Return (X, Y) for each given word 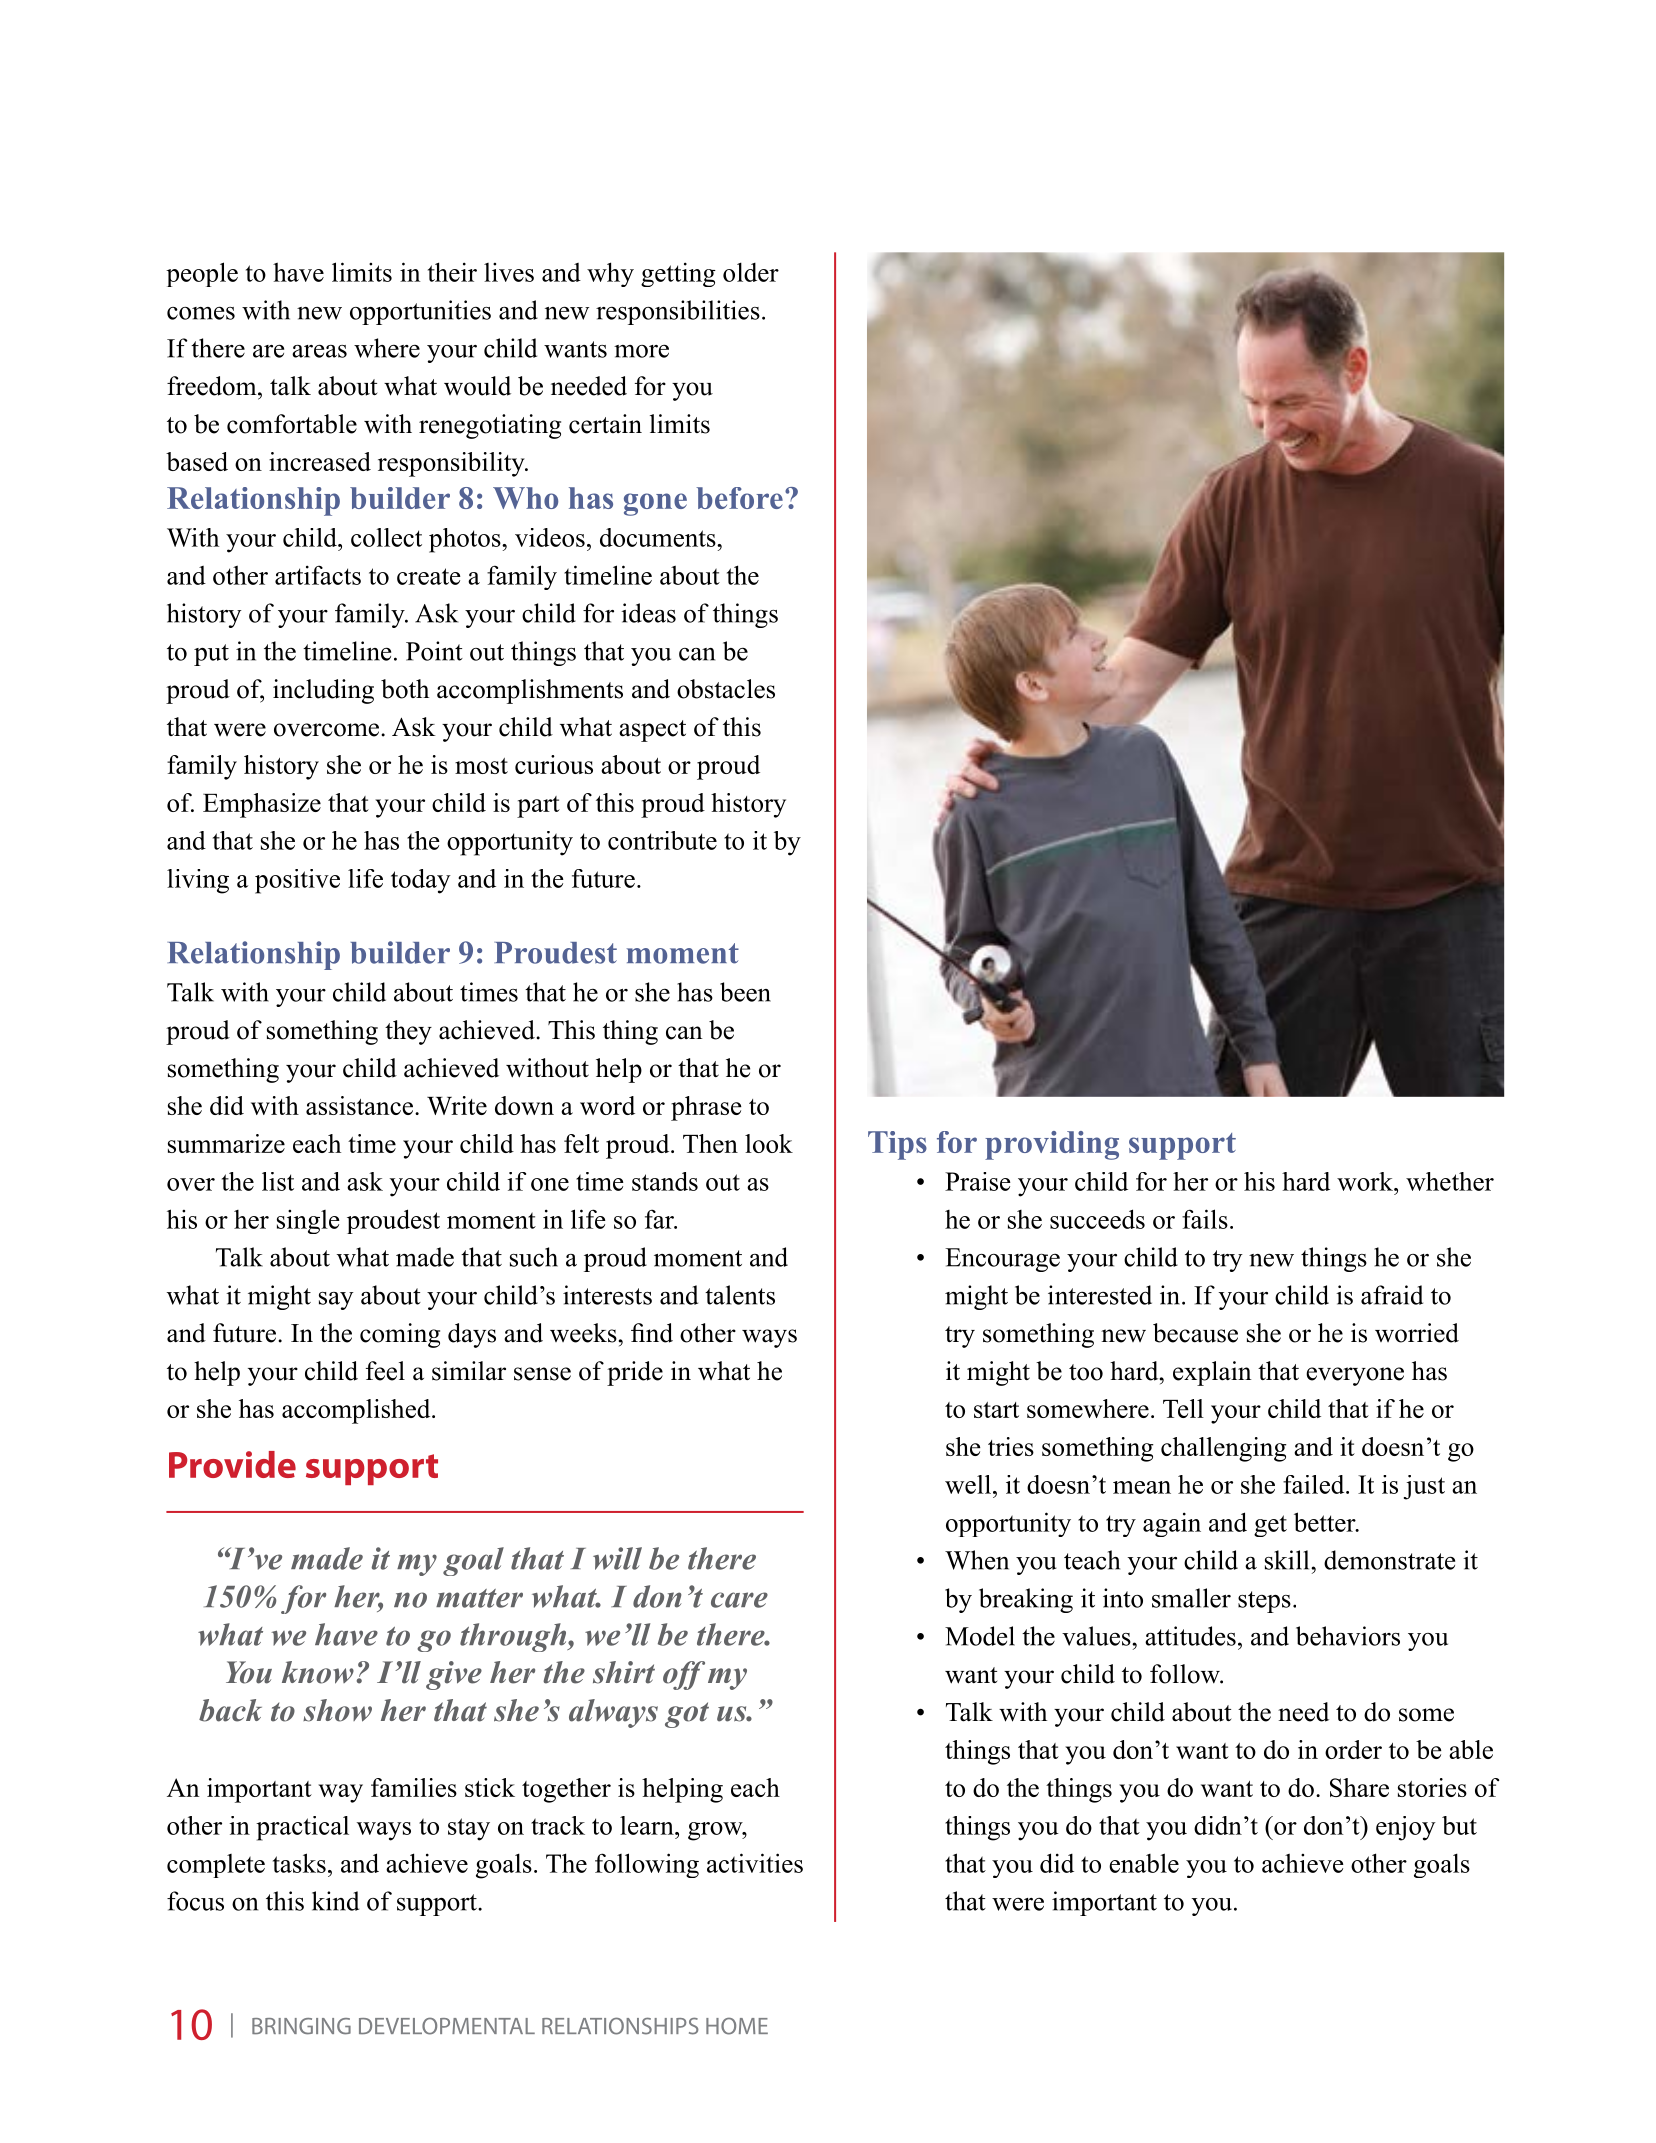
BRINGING (301, 2026)
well (968, 1484)
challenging (1224, 1449)
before (739, 498)
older (751, 272)
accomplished (357, 1411)
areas (319, 351)
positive (297, 881)
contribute (662, 840)
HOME (737, 2026)
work (1366, 1181)
